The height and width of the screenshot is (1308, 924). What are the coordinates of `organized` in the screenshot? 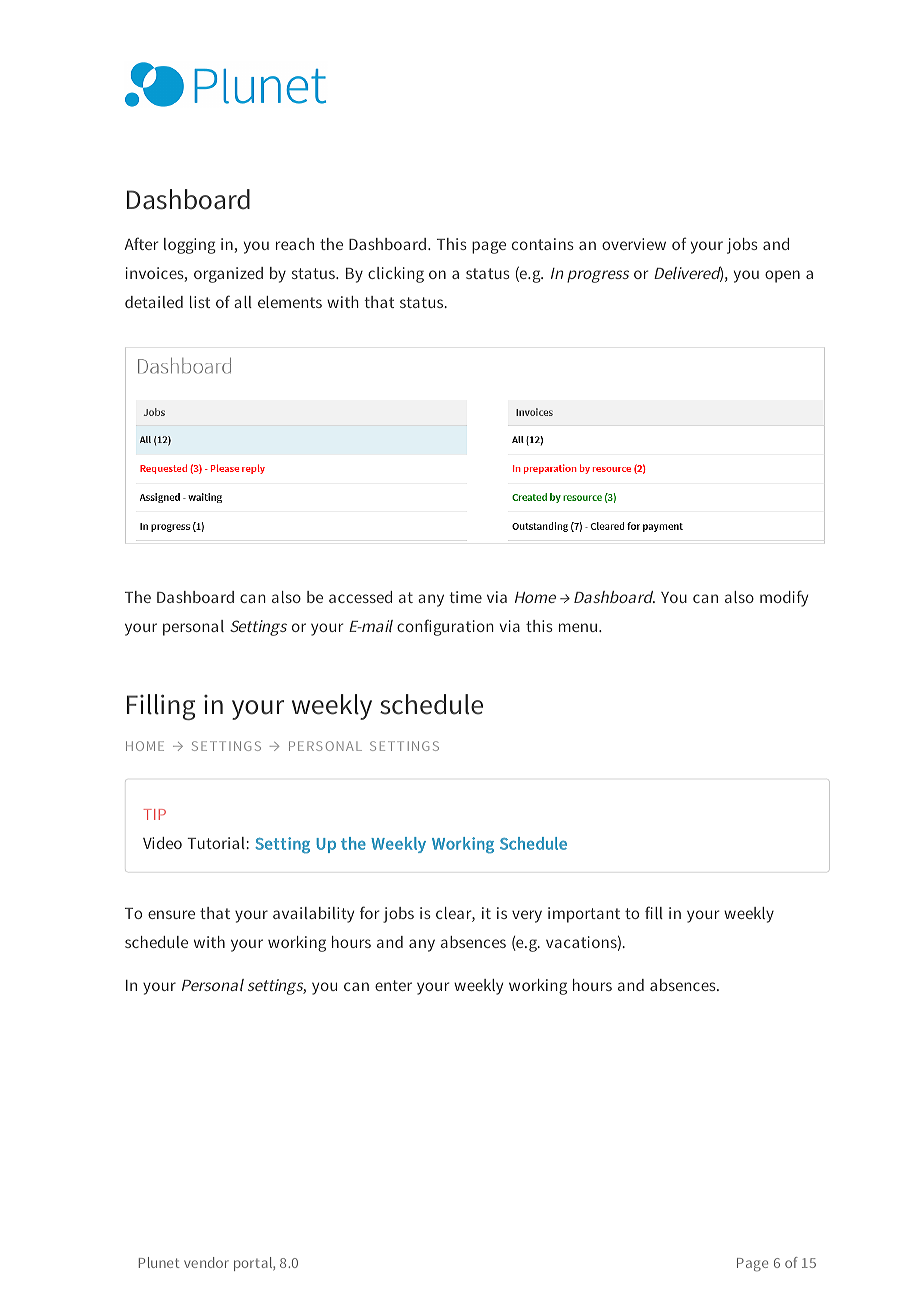 It's located at (228, 275).
